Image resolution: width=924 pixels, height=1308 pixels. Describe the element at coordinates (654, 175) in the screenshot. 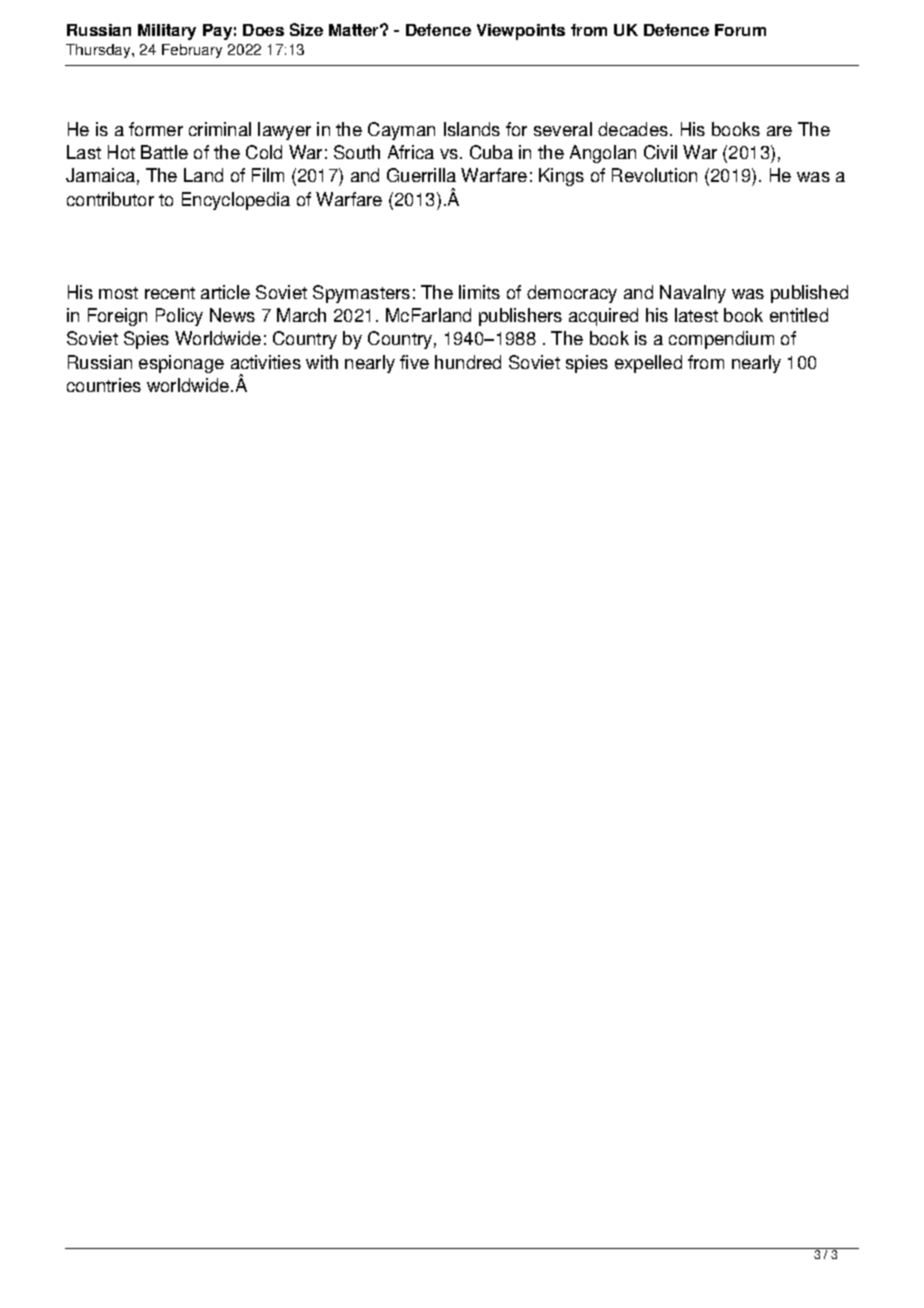

I see `Revolution` at that location.
